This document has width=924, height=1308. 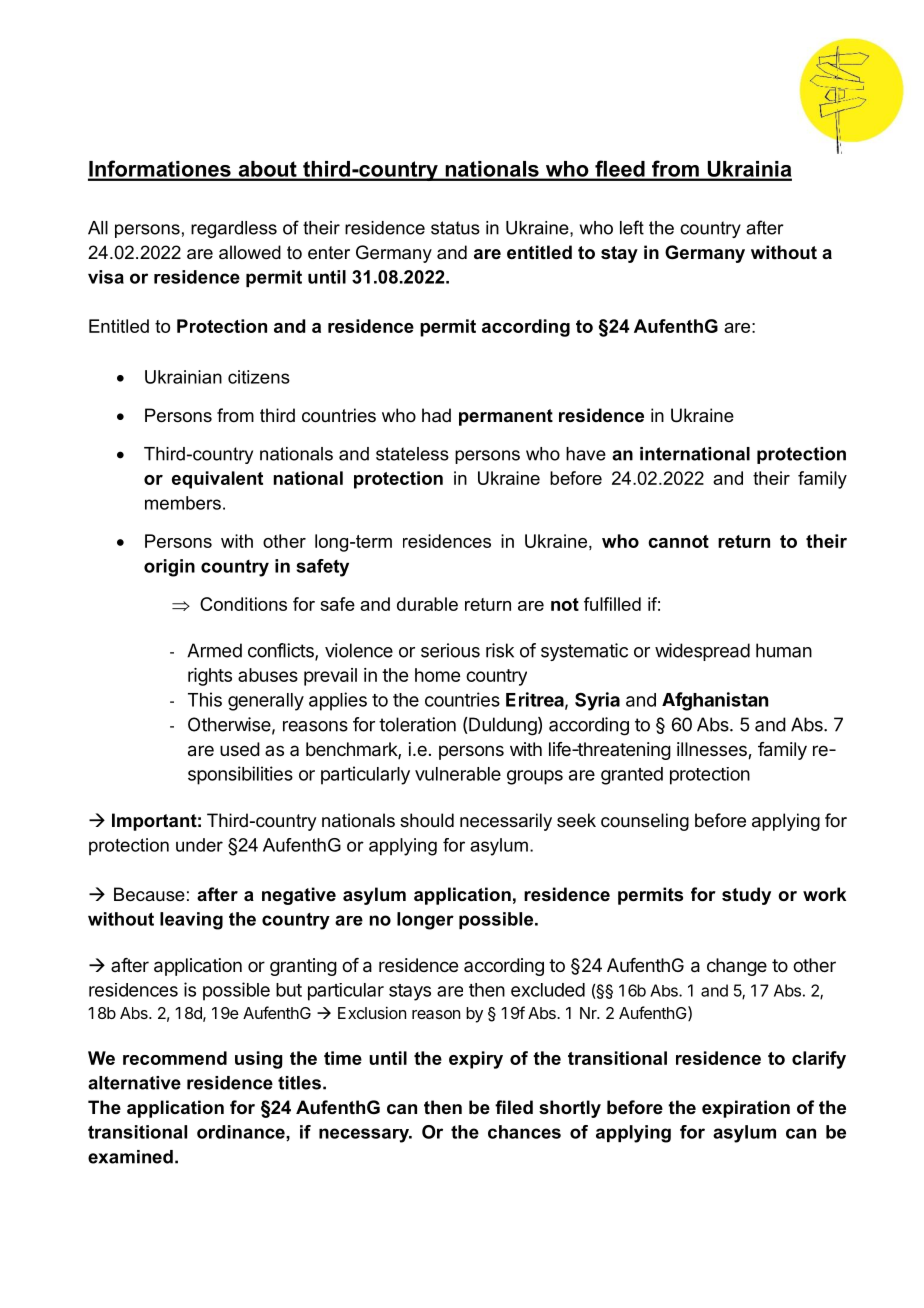 What do you see at coordinates (217, 480) in the document?
I see `equivalent` at bounding box center [217, 480].
